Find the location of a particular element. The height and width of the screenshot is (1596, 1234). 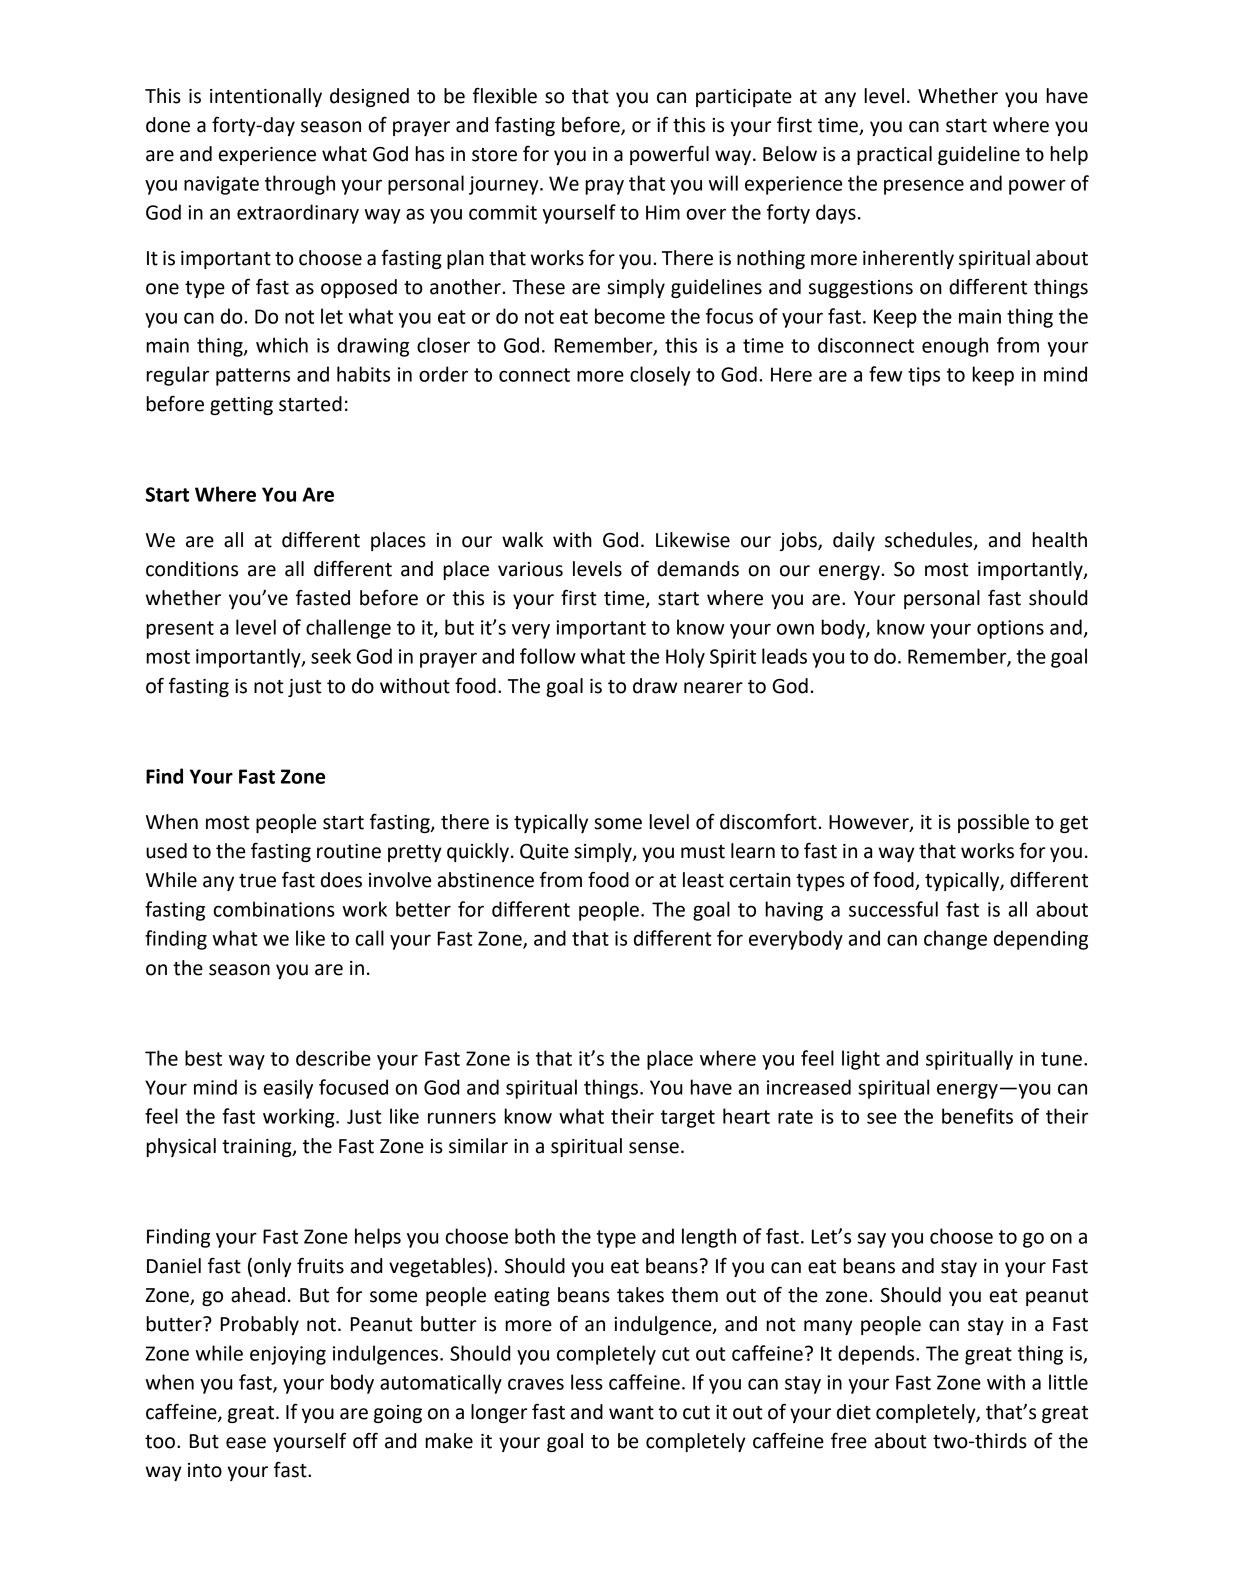

getting is located at coordinates (241, 406).
